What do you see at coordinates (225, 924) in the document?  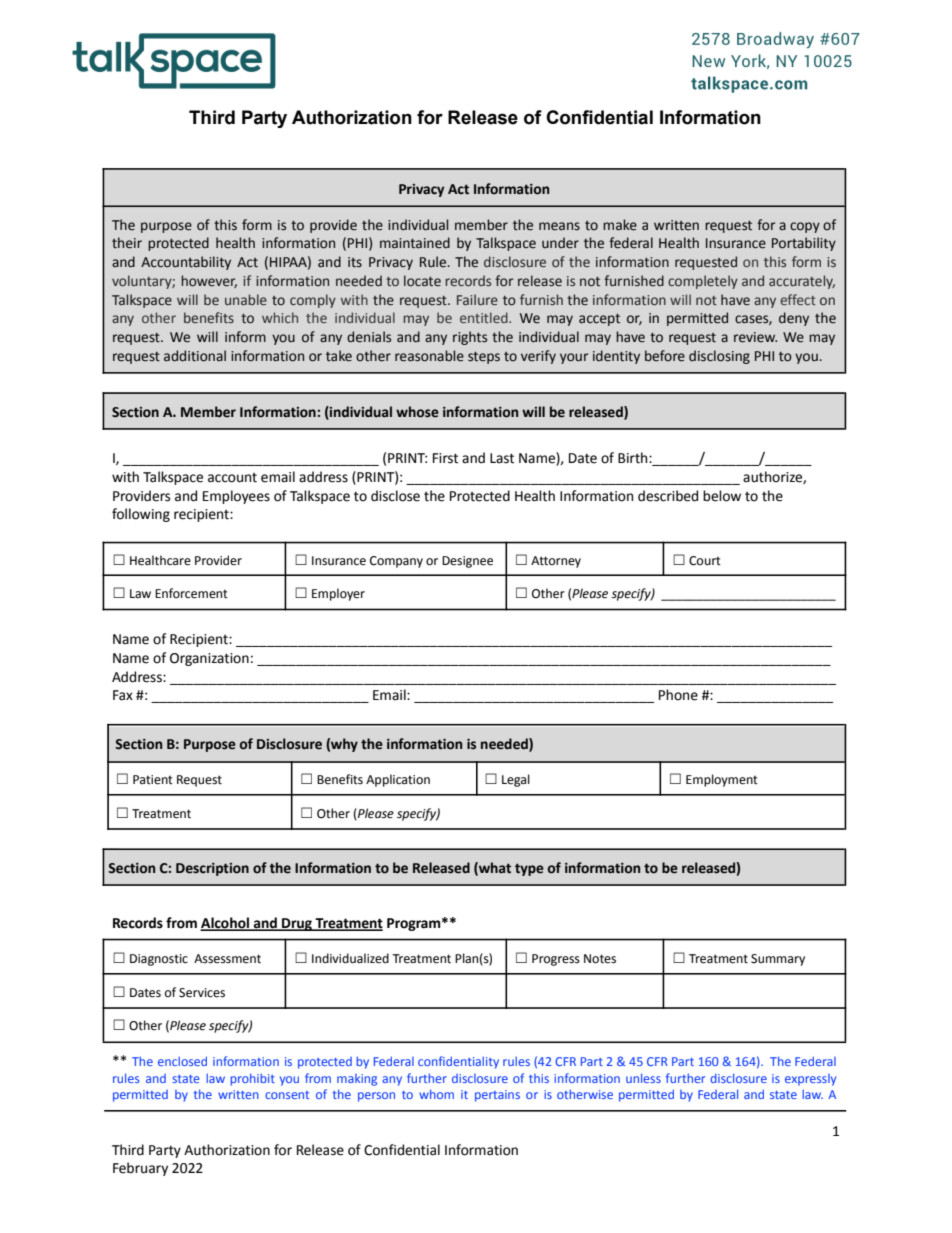 I see `Alcohol` at bounding box center [225, 924].
